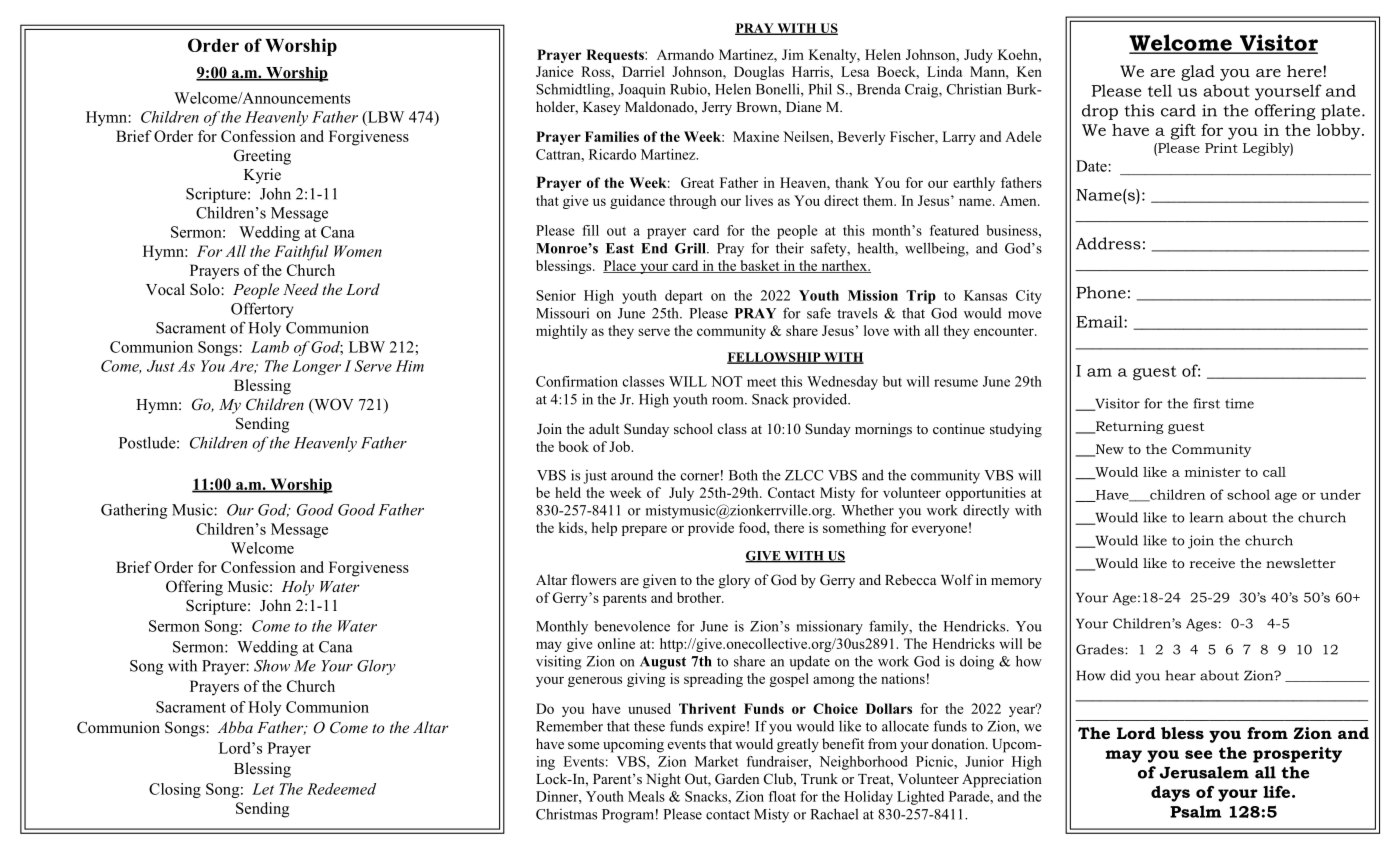 Image resolution: width=1400 pixels, height=850 pixels. I want to click on Faithful, so click(301, 253).
